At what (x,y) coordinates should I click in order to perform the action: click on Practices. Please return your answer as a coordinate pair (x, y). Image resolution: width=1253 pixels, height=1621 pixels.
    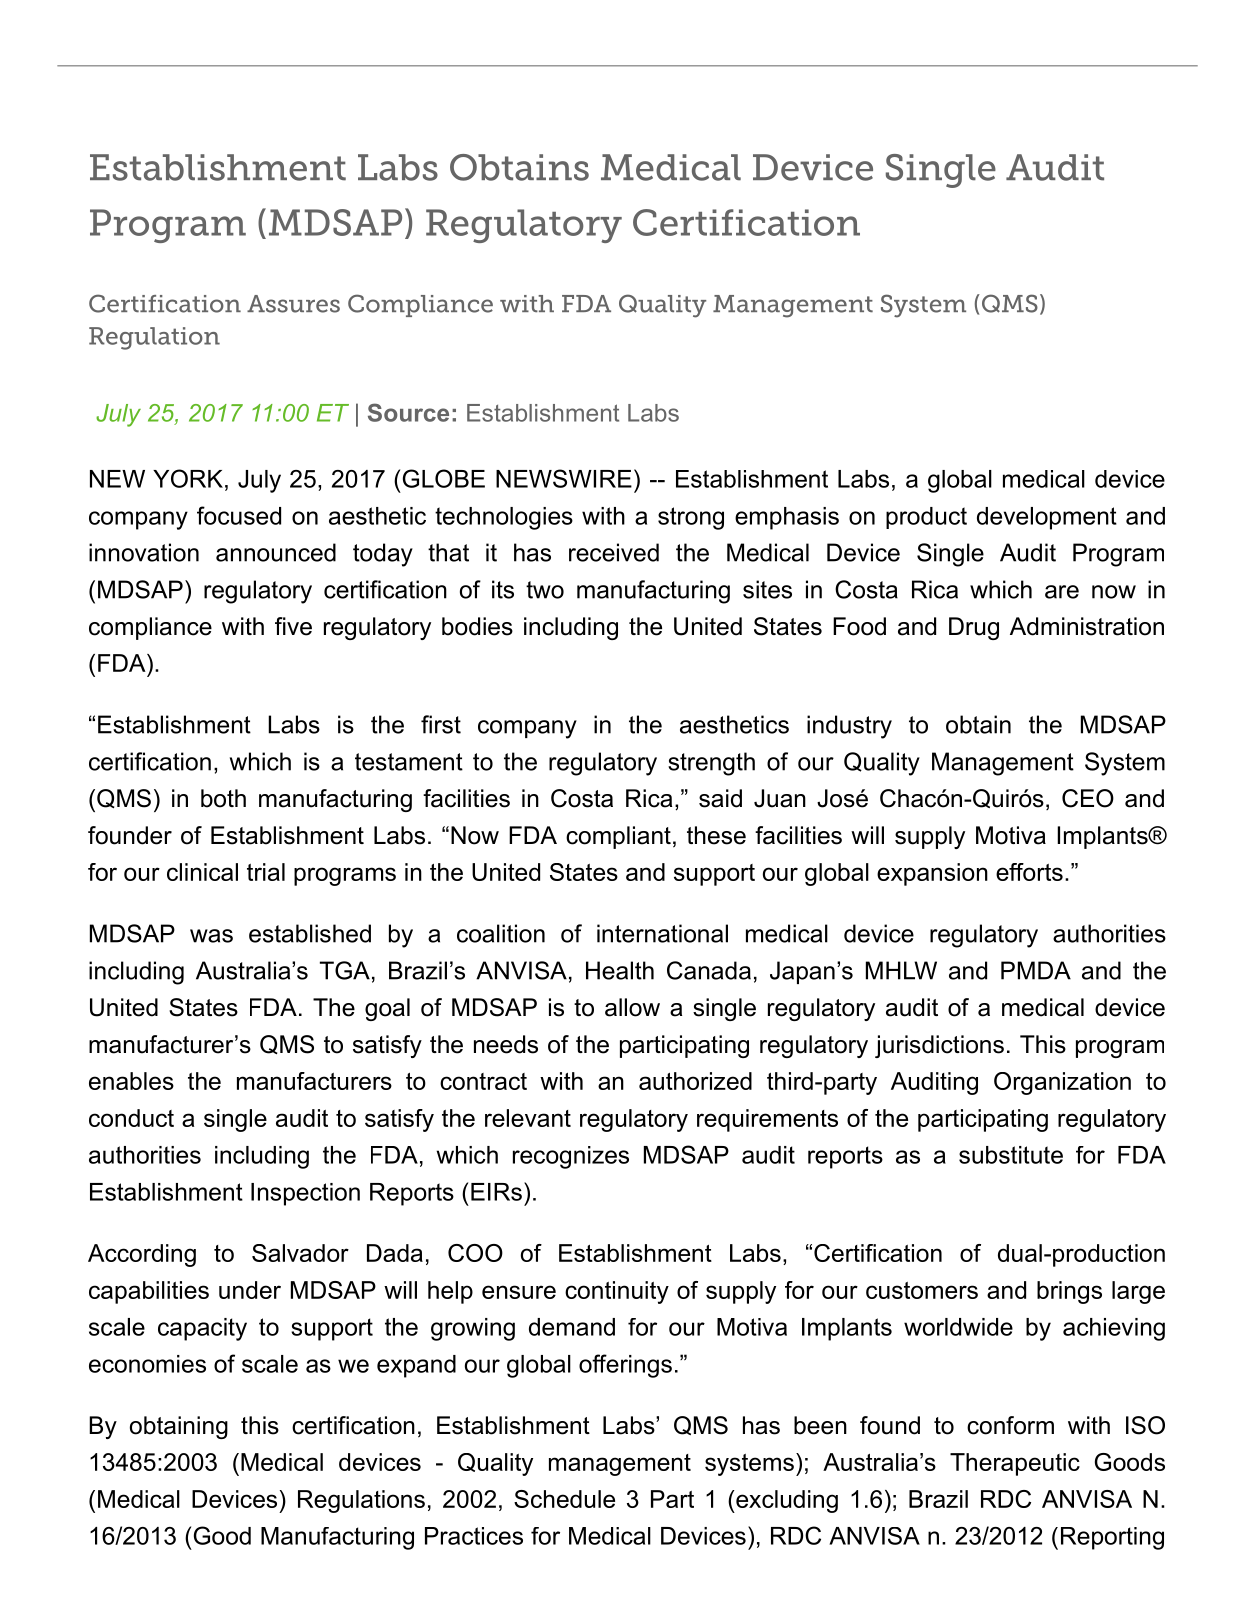
    Looking at the image, I should click on (474, 1536).
